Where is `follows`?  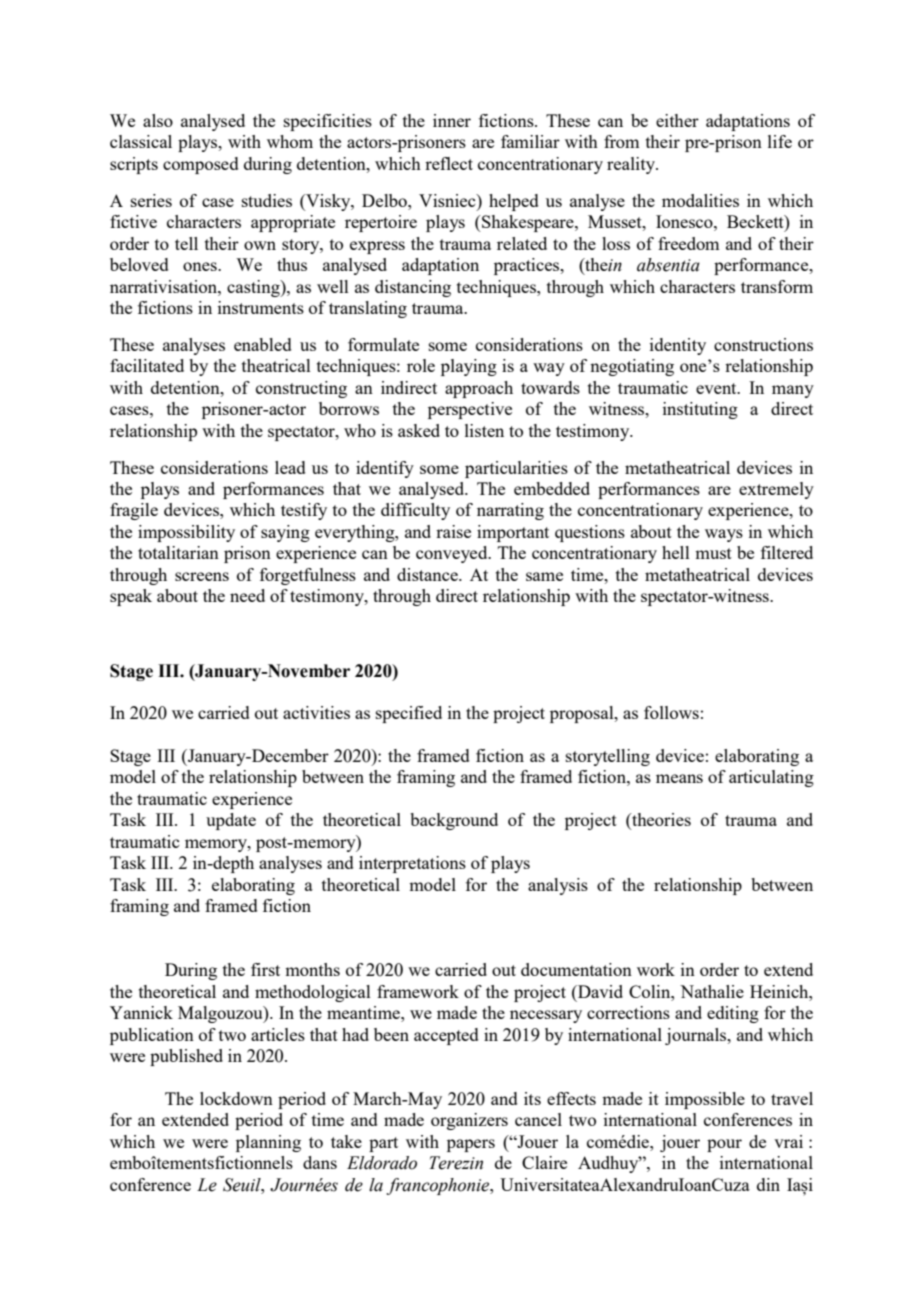
follows is located at coordinates (671, 712).
